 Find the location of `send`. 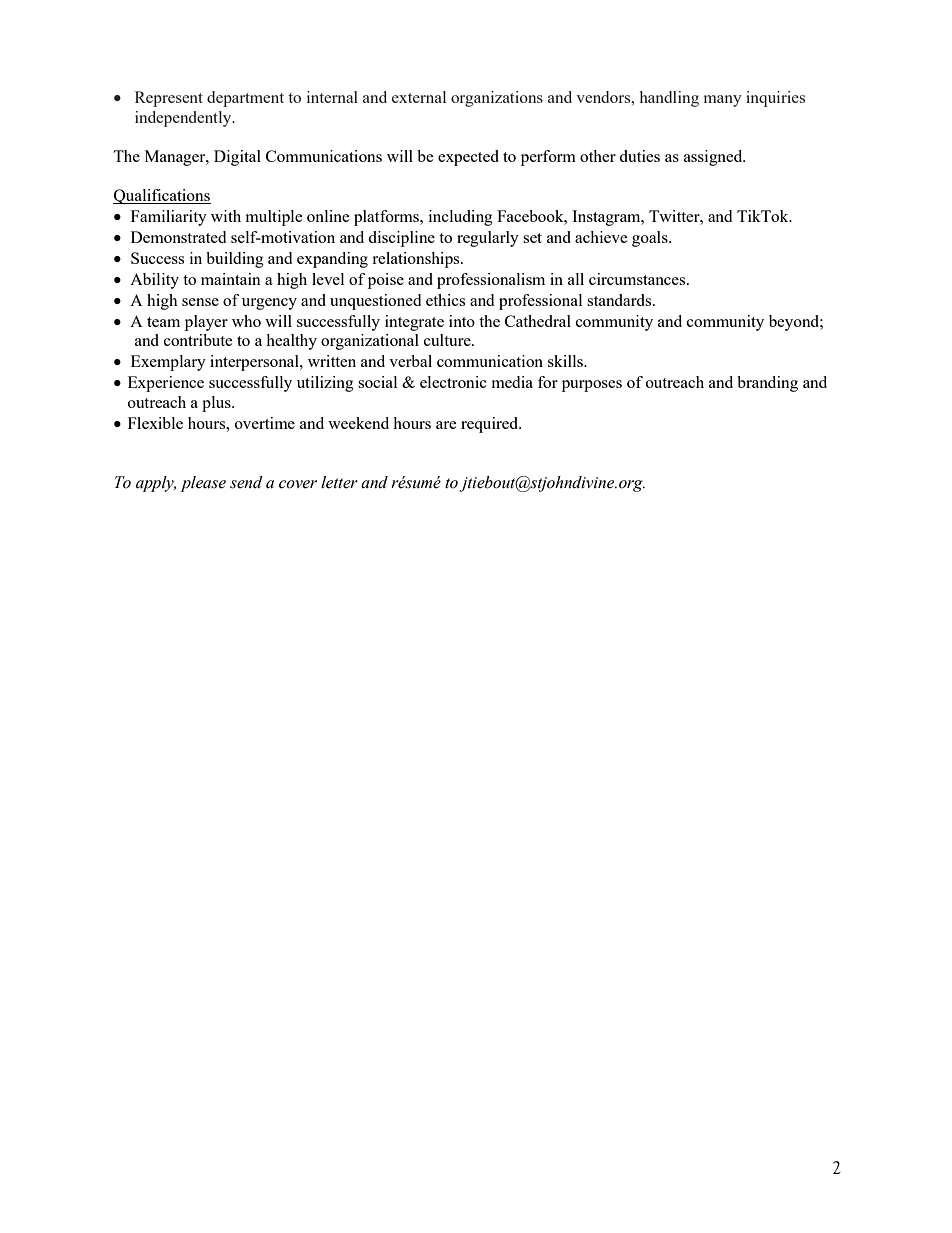

send is located at coordinates (246, 482).
